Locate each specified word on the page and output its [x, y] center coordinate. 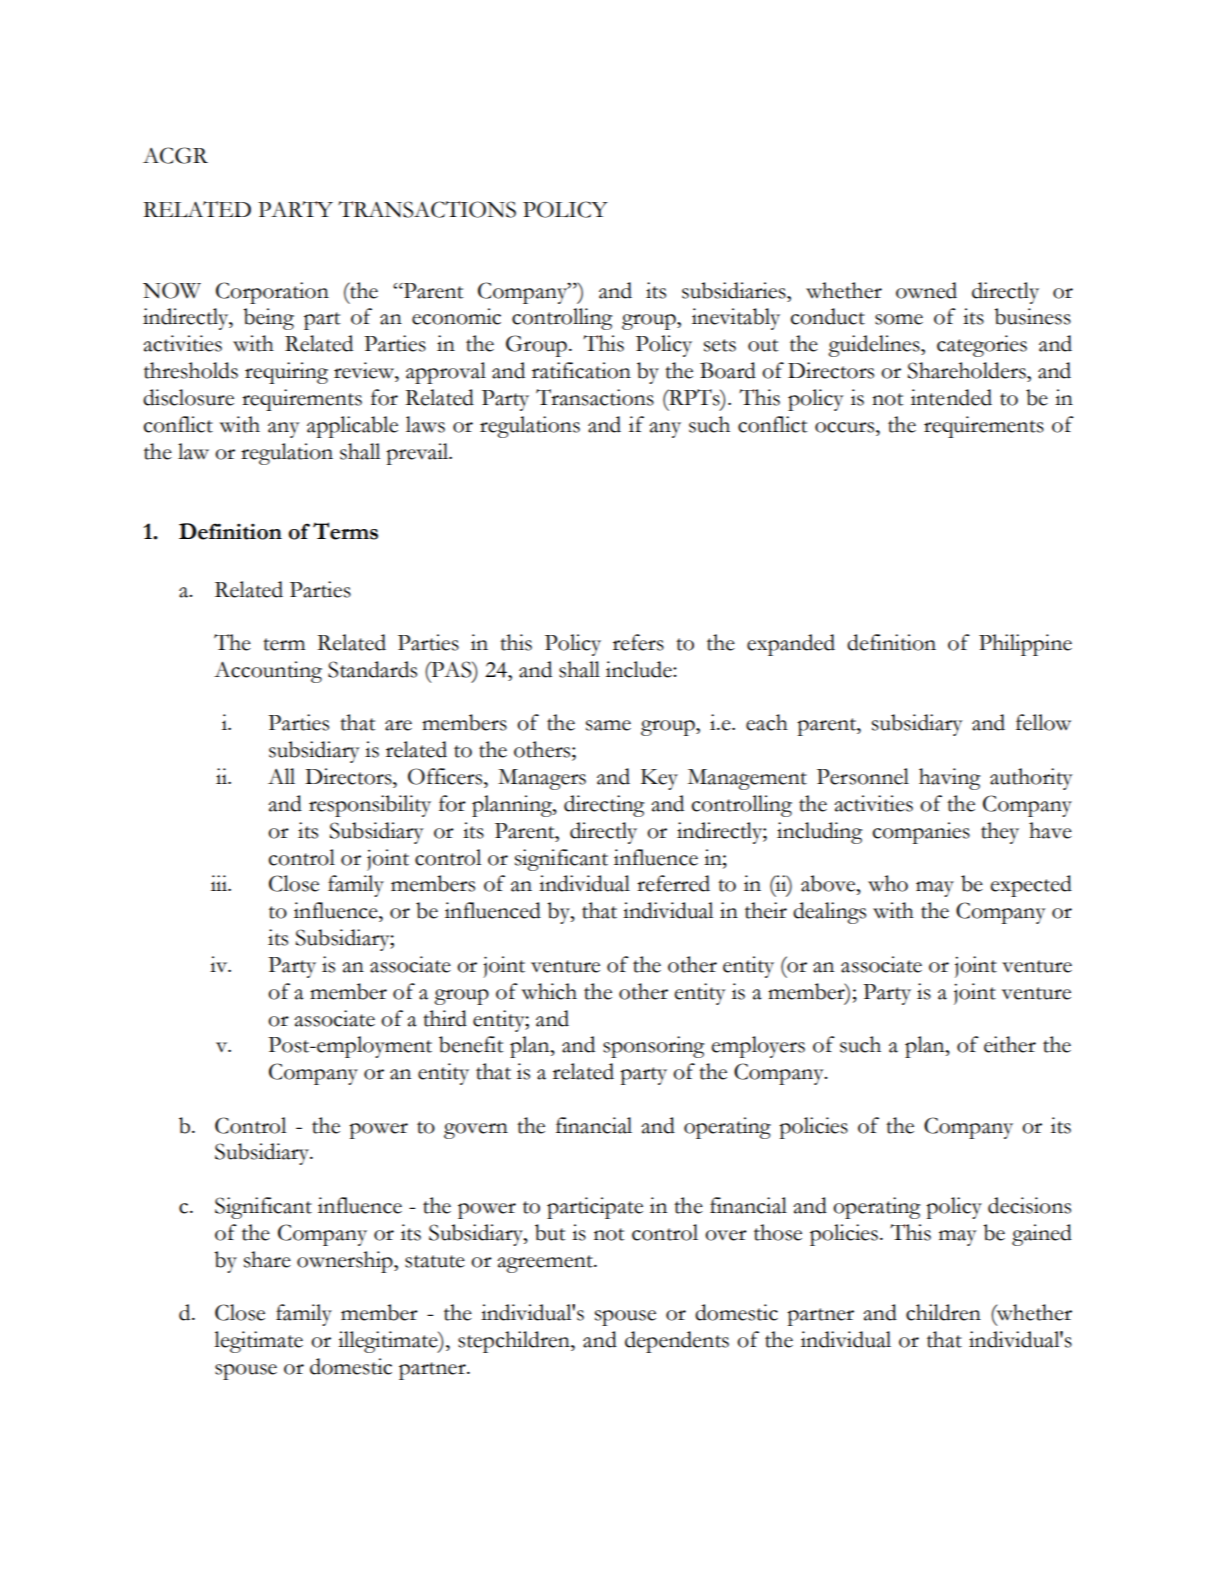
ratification [581, 370]
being [268, 319]
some [899, 319]
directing [604, 806]
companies [921, 833]
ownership [346, 1262]
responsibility [370, 806]
